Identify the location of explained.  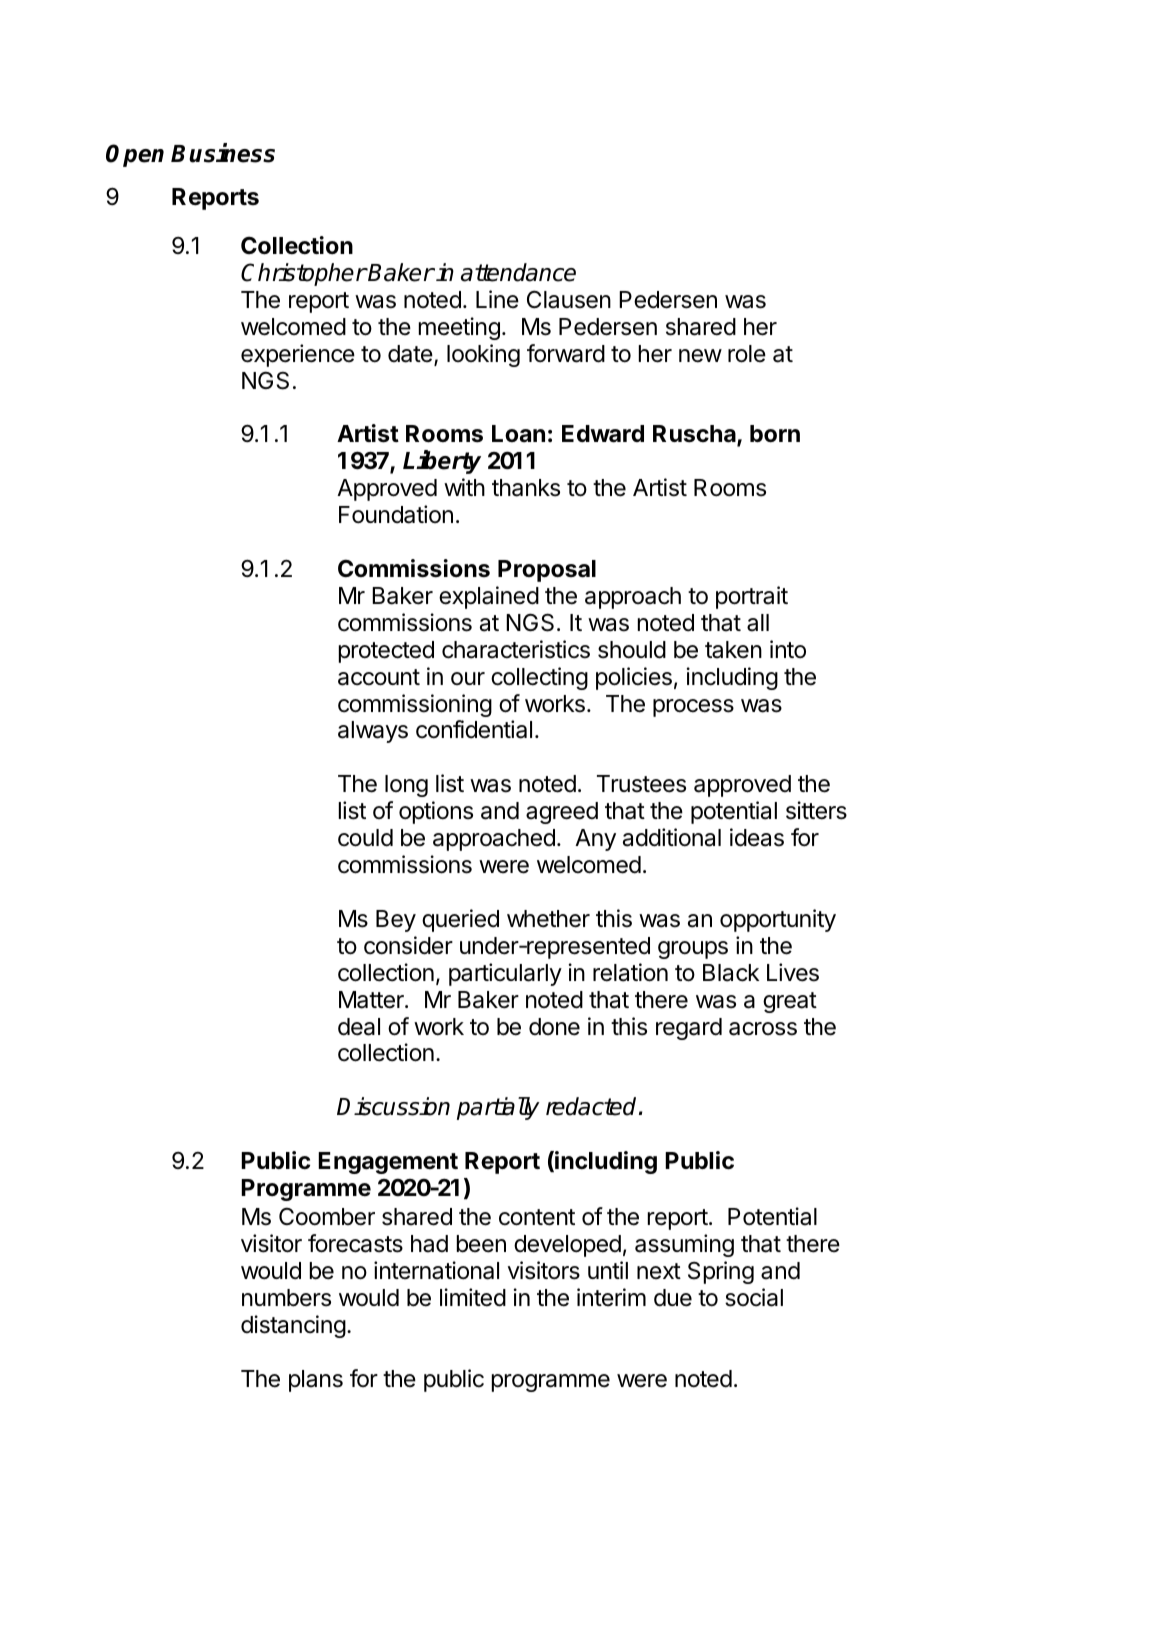
(489, 597).
